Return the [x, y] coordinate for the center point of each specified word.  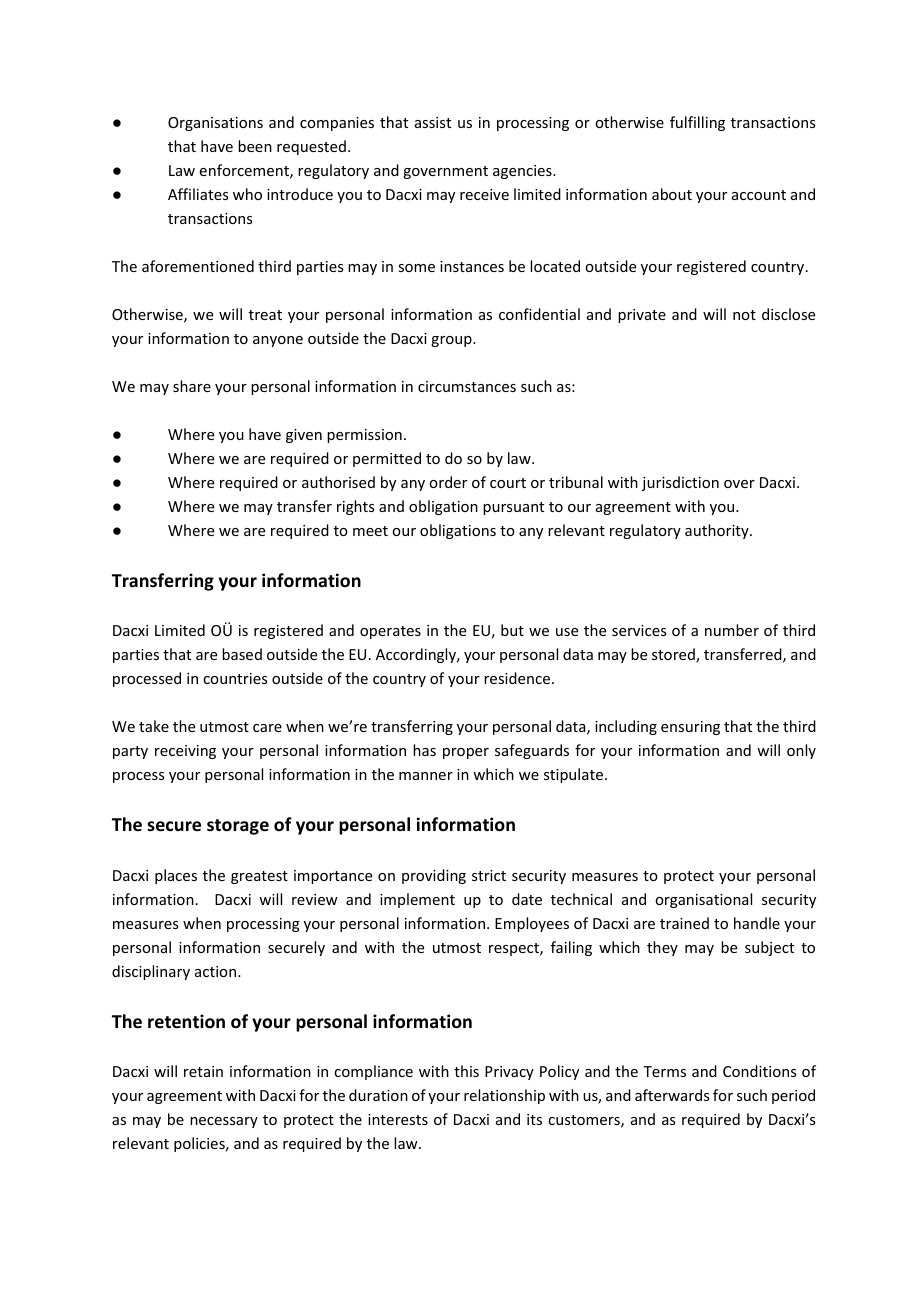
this [466, 1071]
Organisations [215, 124]
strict [489, 875]
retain [203, 1071]
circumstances [467, 386]
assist [433, 122]
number [732, 630]
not [744, 315]
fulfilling [697, 123]
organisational [703, 900]
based [242, 654]
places [176, 876]
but [512, 630]
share [192, 386]
